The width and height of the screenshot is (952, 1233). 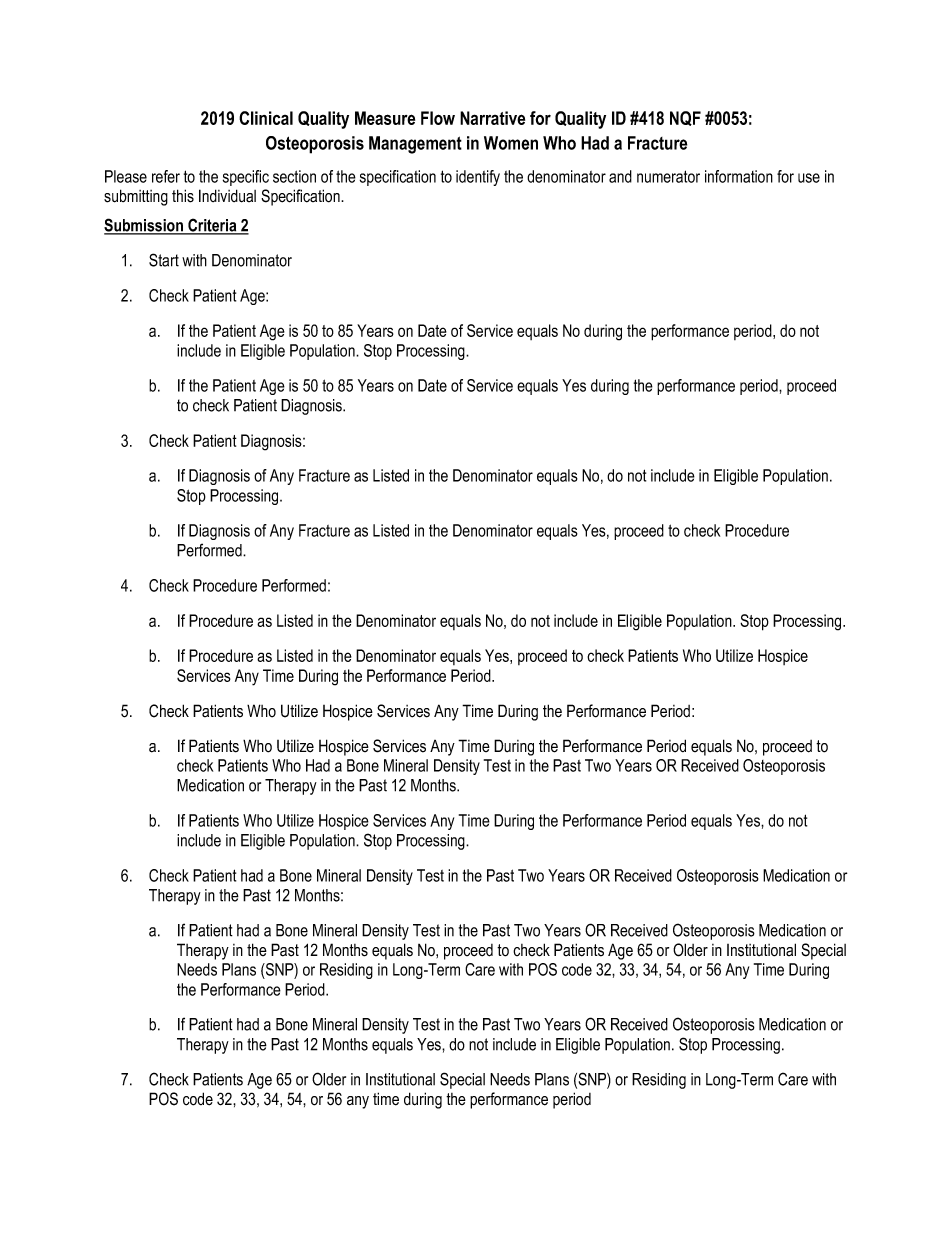 What do you see at coordinates (266, 118) in the screenshot?
I see `Clinical` at bounding box center [266, 118].
